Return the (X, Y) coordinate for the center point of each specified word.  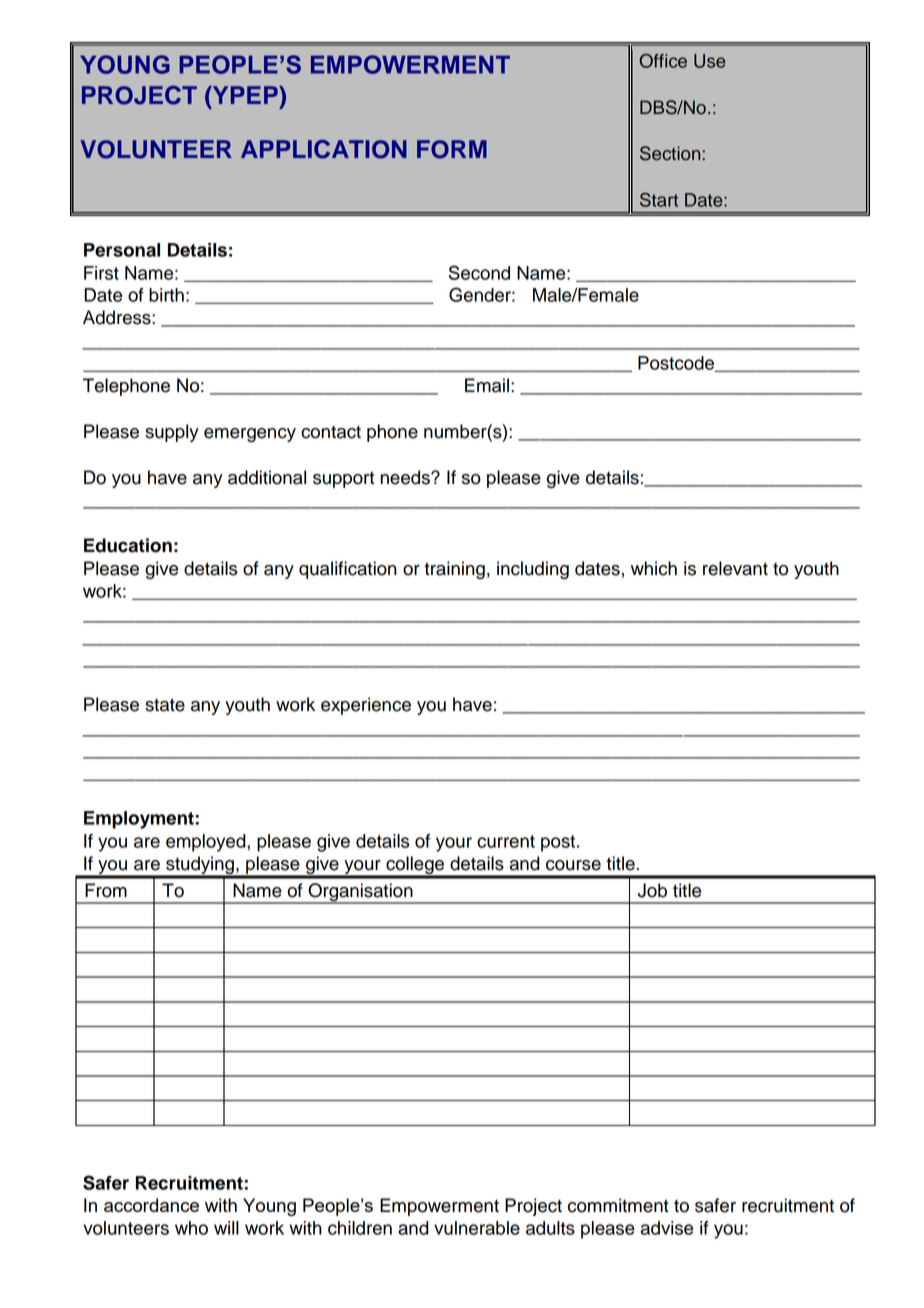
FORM (452, 149)
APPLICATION (324, 149)
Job (652, 890)
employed (207, 843)
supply (172, 433)
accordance (151, 1205)
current (506, 841)
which (654, 568)
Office (663, 60)
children (360, 1228)
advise (667, 1228)
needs (406, 477)
